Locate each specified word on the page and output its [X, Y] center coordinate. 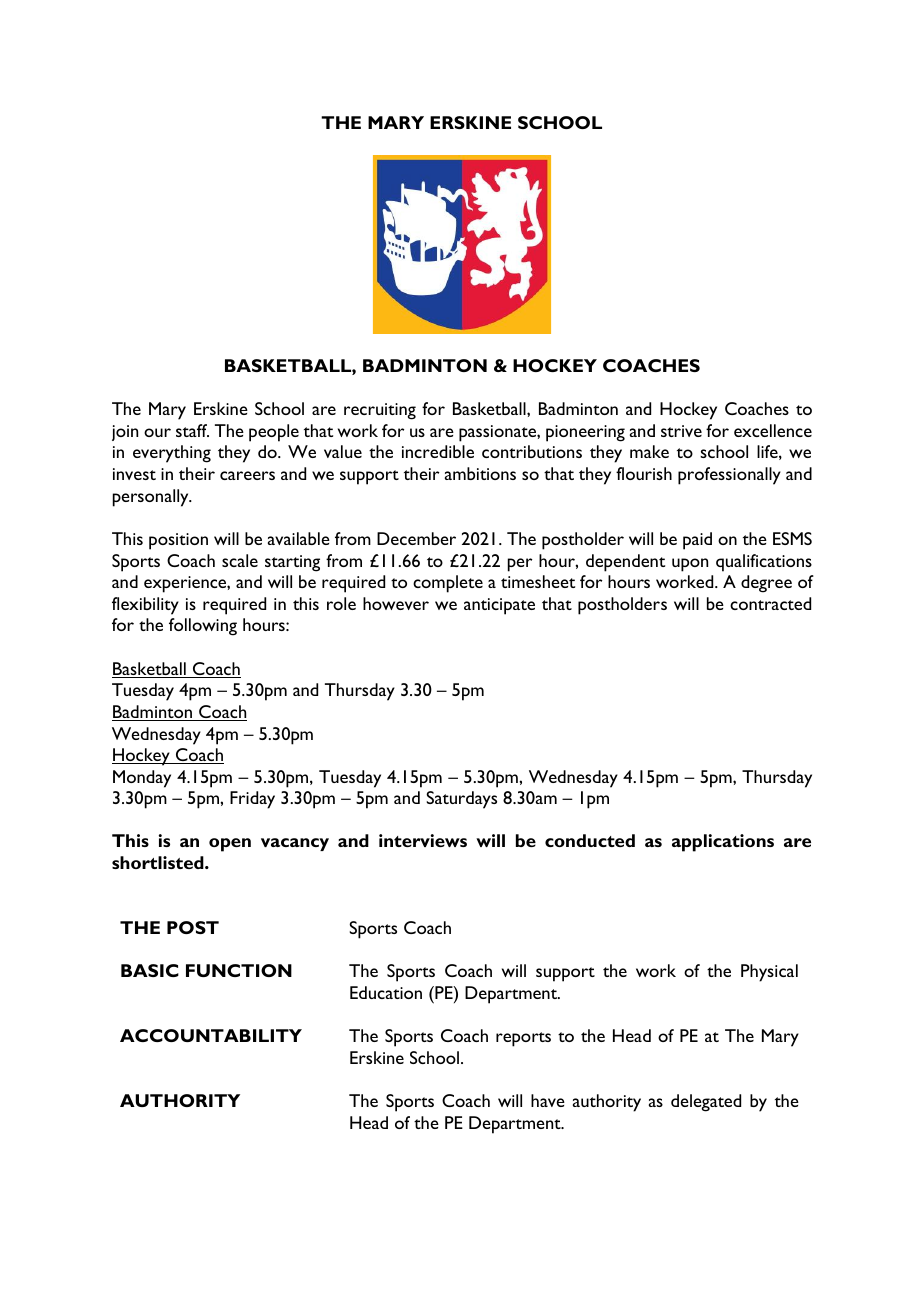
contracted [770, 603]
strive [681, 431]
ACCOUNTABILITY [211, 1035]
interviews [423, 840]
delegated [706, 1103]
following [203, 627]
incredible [438, 451]
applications [723, 843]
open [230, 845]
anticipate [499, 606]
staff [192, 430]
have [548, 1100]
